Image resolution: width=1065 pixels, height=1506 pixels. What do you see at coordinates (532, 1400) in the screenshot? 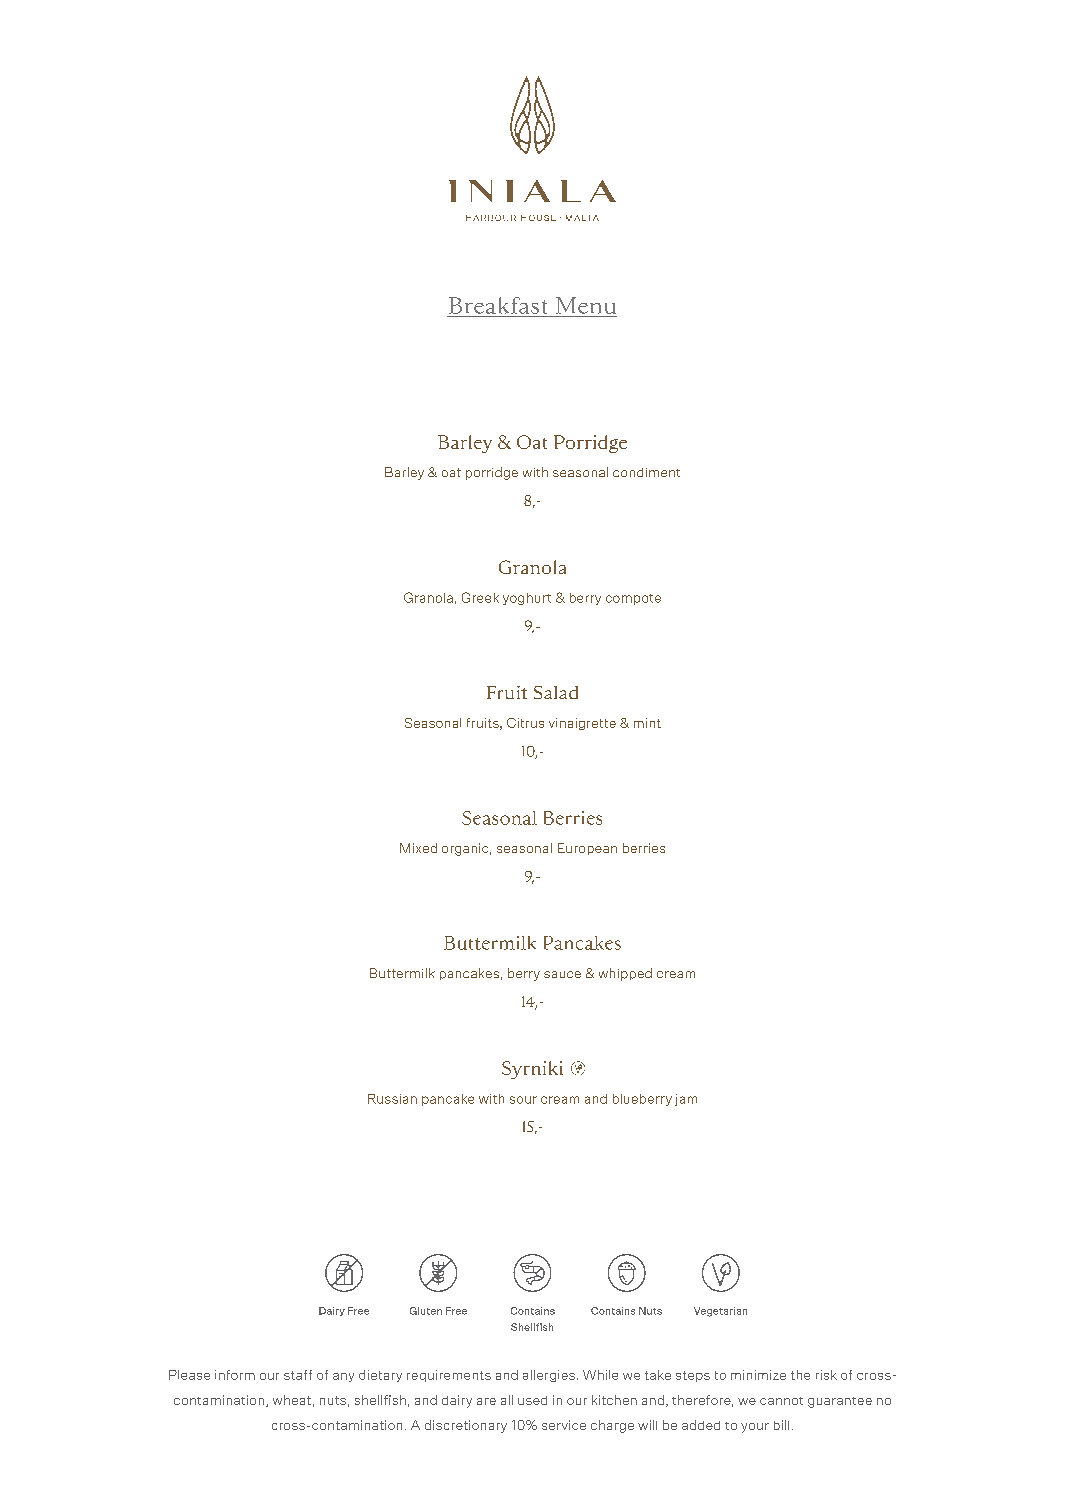
I see `used` at bounding box center [532, 1400].
